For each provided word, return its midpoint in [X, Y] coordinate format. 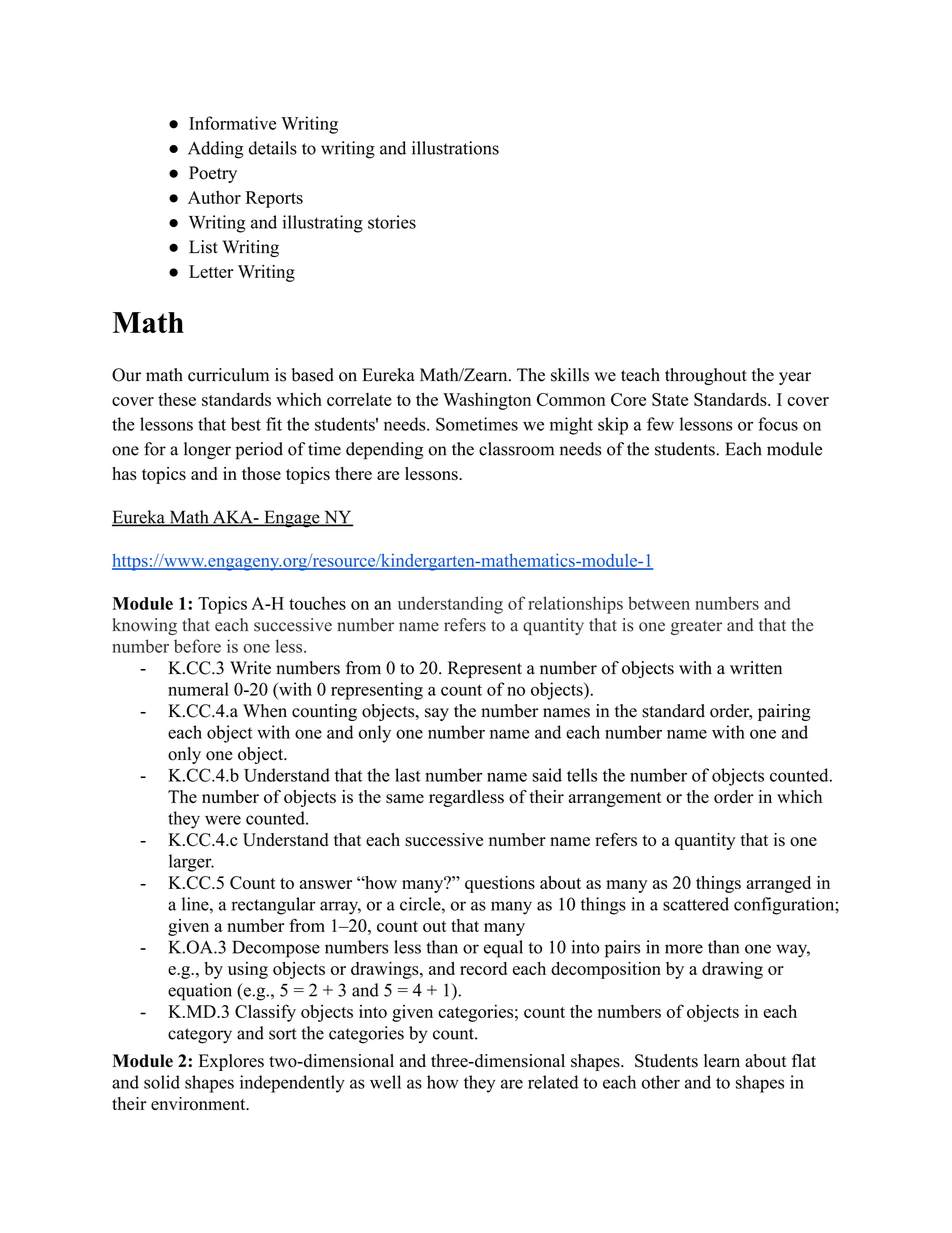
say [437, 714]
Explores [231, 1062]
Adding [215, 150]
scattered [696, 904]
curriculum [228, 375]
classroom [516, 449]
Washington [487, 401]
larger [191, 863]
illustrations [455, 148]
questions [500, 884]
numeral [198, 689]
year [795, 378]
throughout [706, 376]
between [659, 603]
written [756, 668]
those [261, 473]
